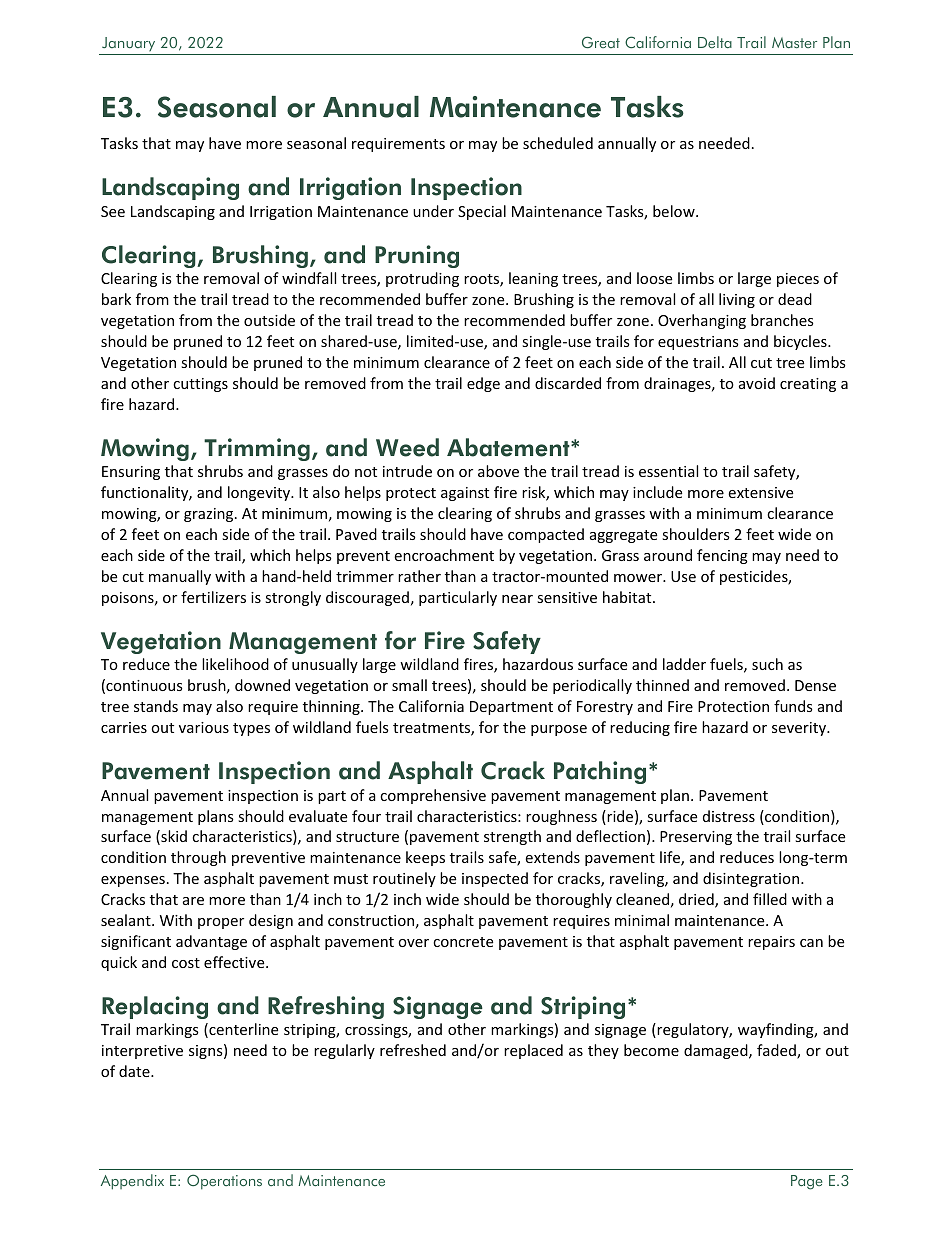 The image size is (952, 1233). Describe the element at coordinates (715, 42) in the screenshot. I see `Delta` at that location.
